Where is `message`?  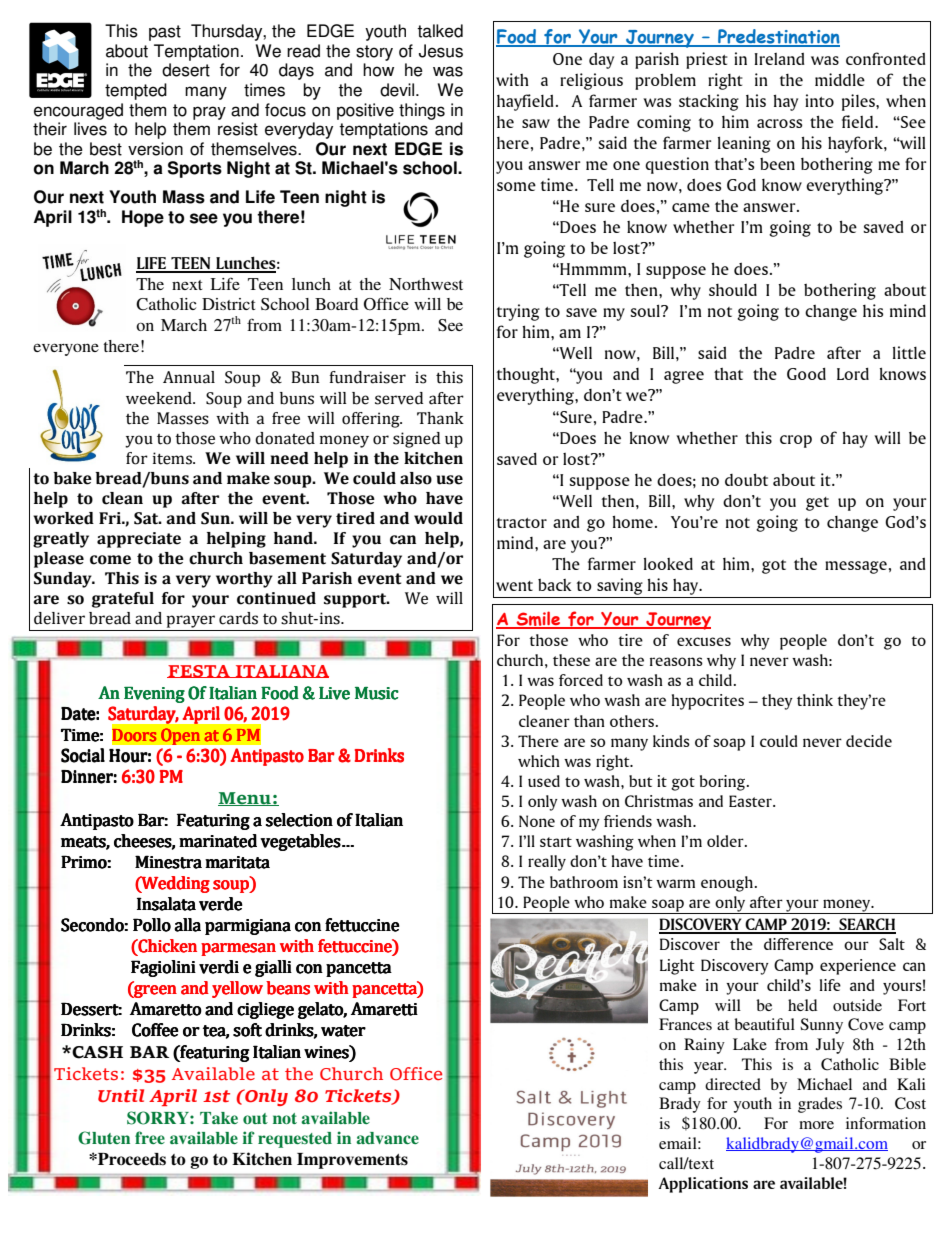 message is located at coordinates (856, 567).
